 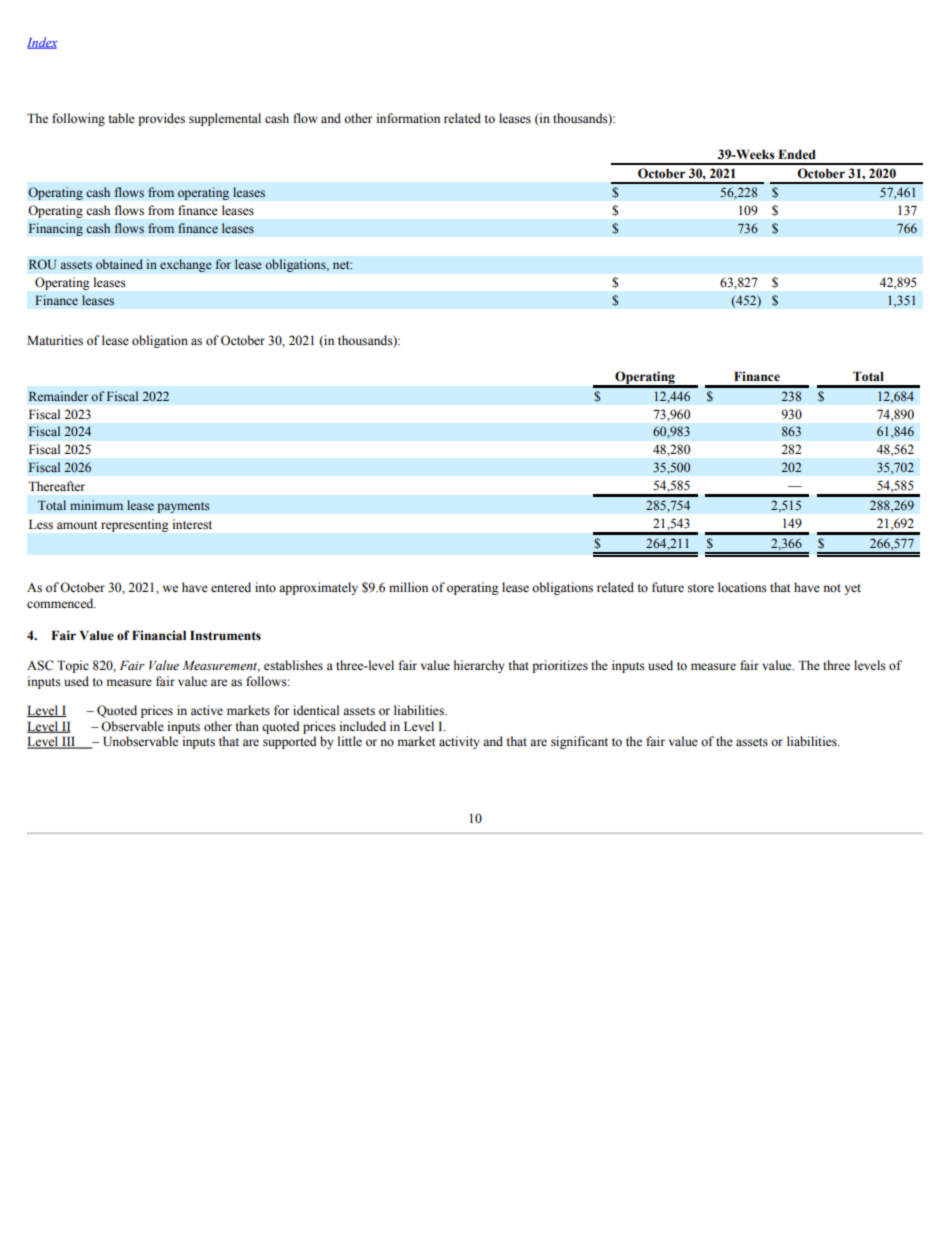 I want to click on obtained, so click(x=119, y=264).
